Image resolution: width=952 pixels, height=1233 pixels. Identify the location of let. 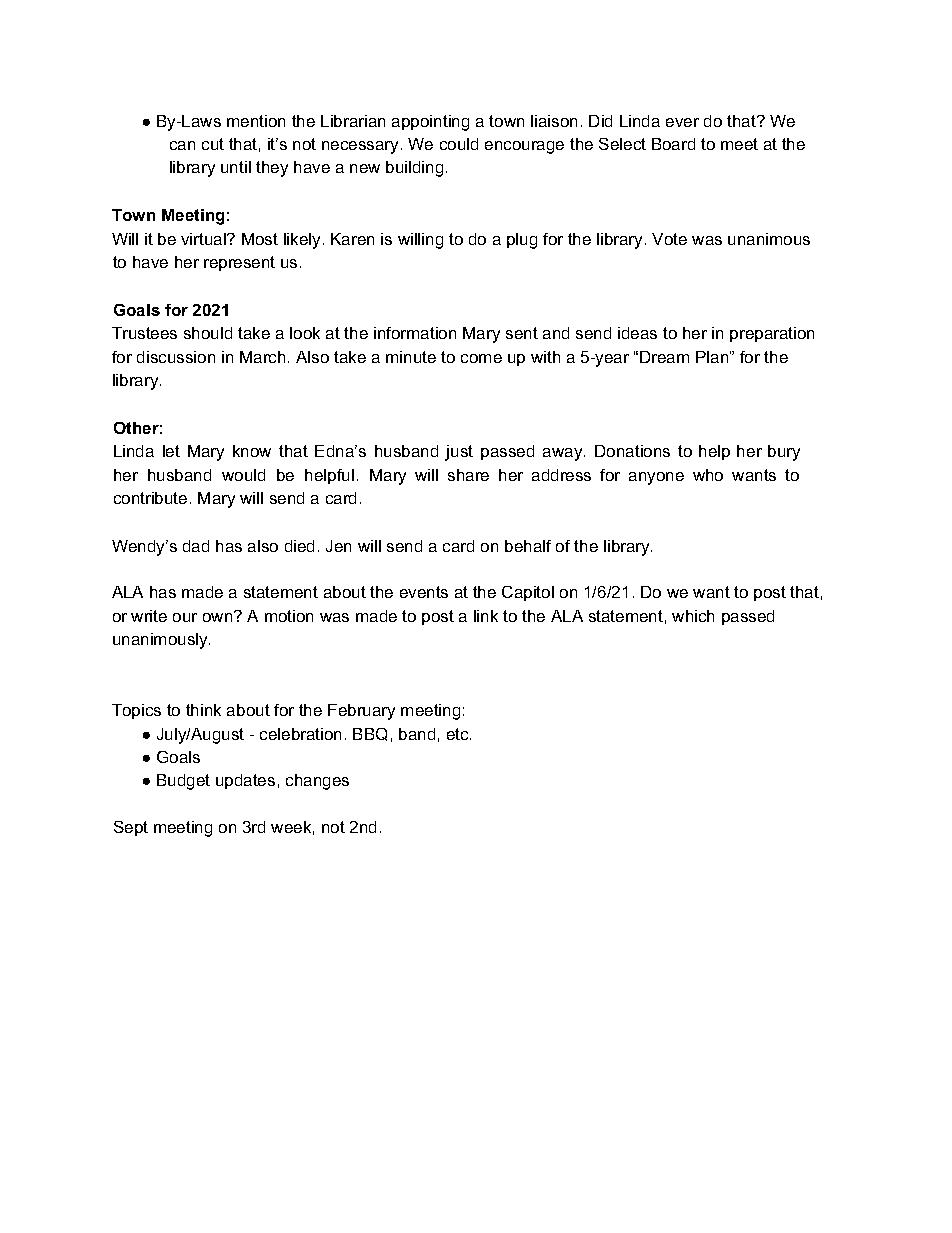
(171, 451).
